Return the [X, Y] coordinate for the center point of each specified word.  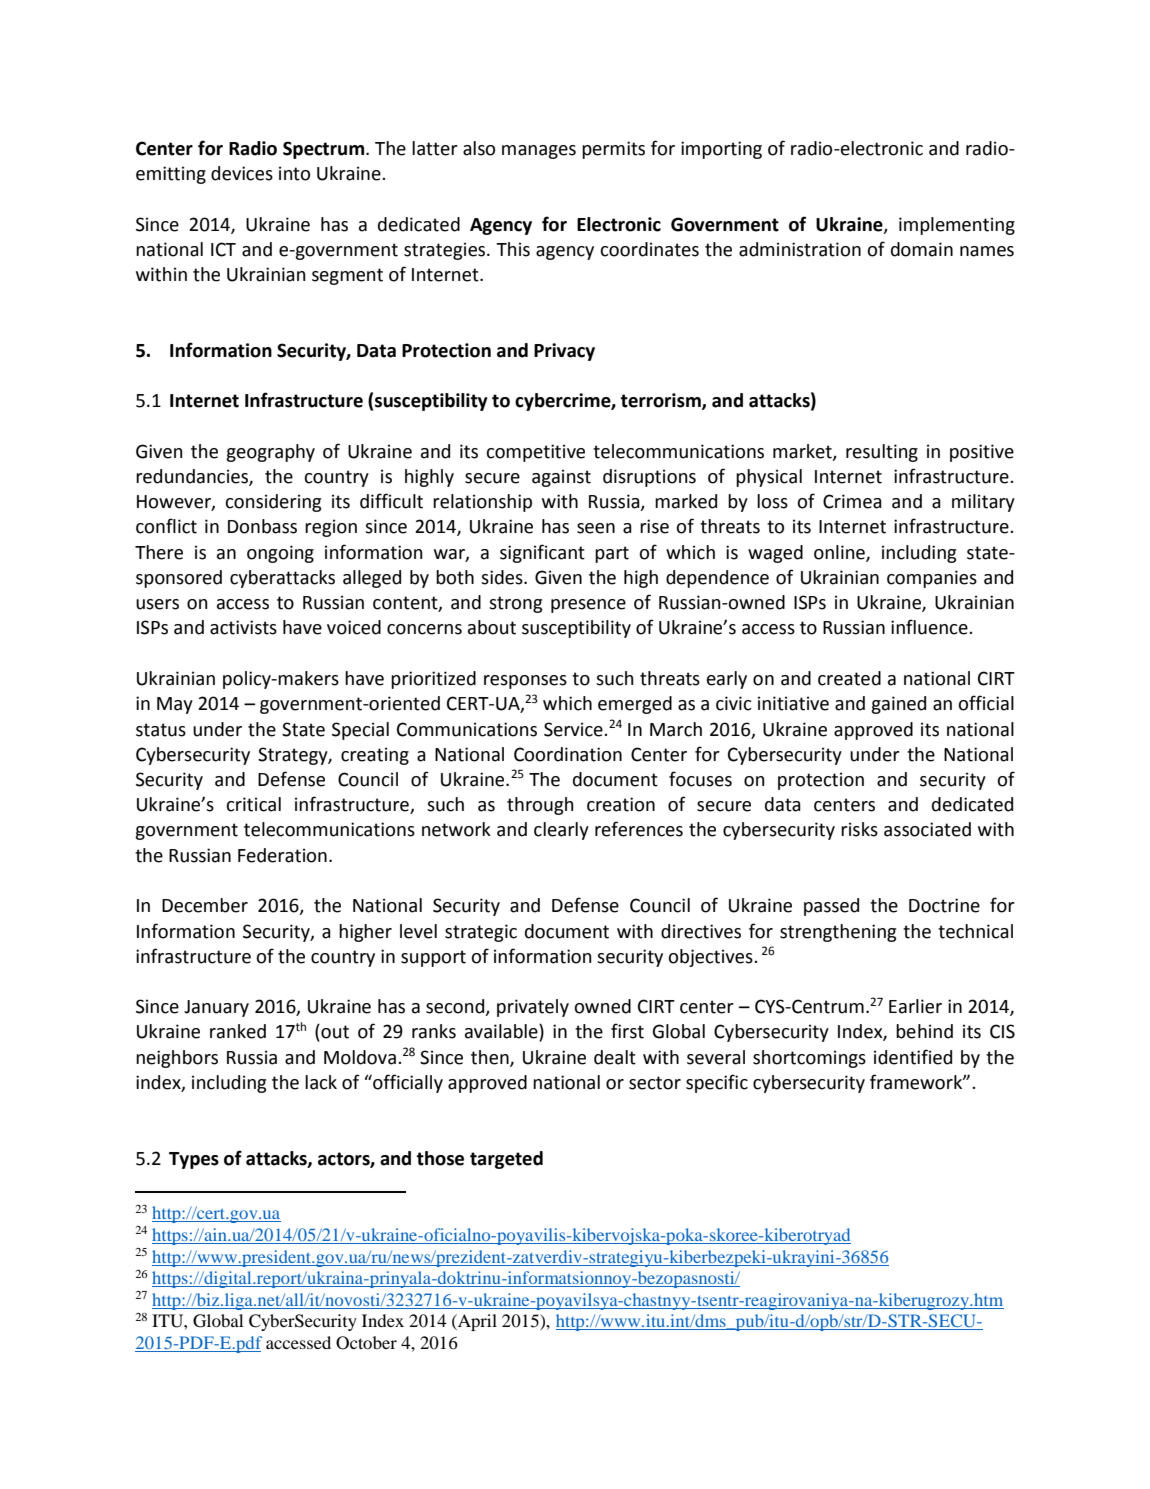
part [612, 554]
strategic [481, 933]
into [294, 173]
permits [613, 150]
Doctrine [944, 905]
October [366, 1343]
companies [932, 579]
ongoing [280, 554]
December [205, 905]
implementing [957, 226]
